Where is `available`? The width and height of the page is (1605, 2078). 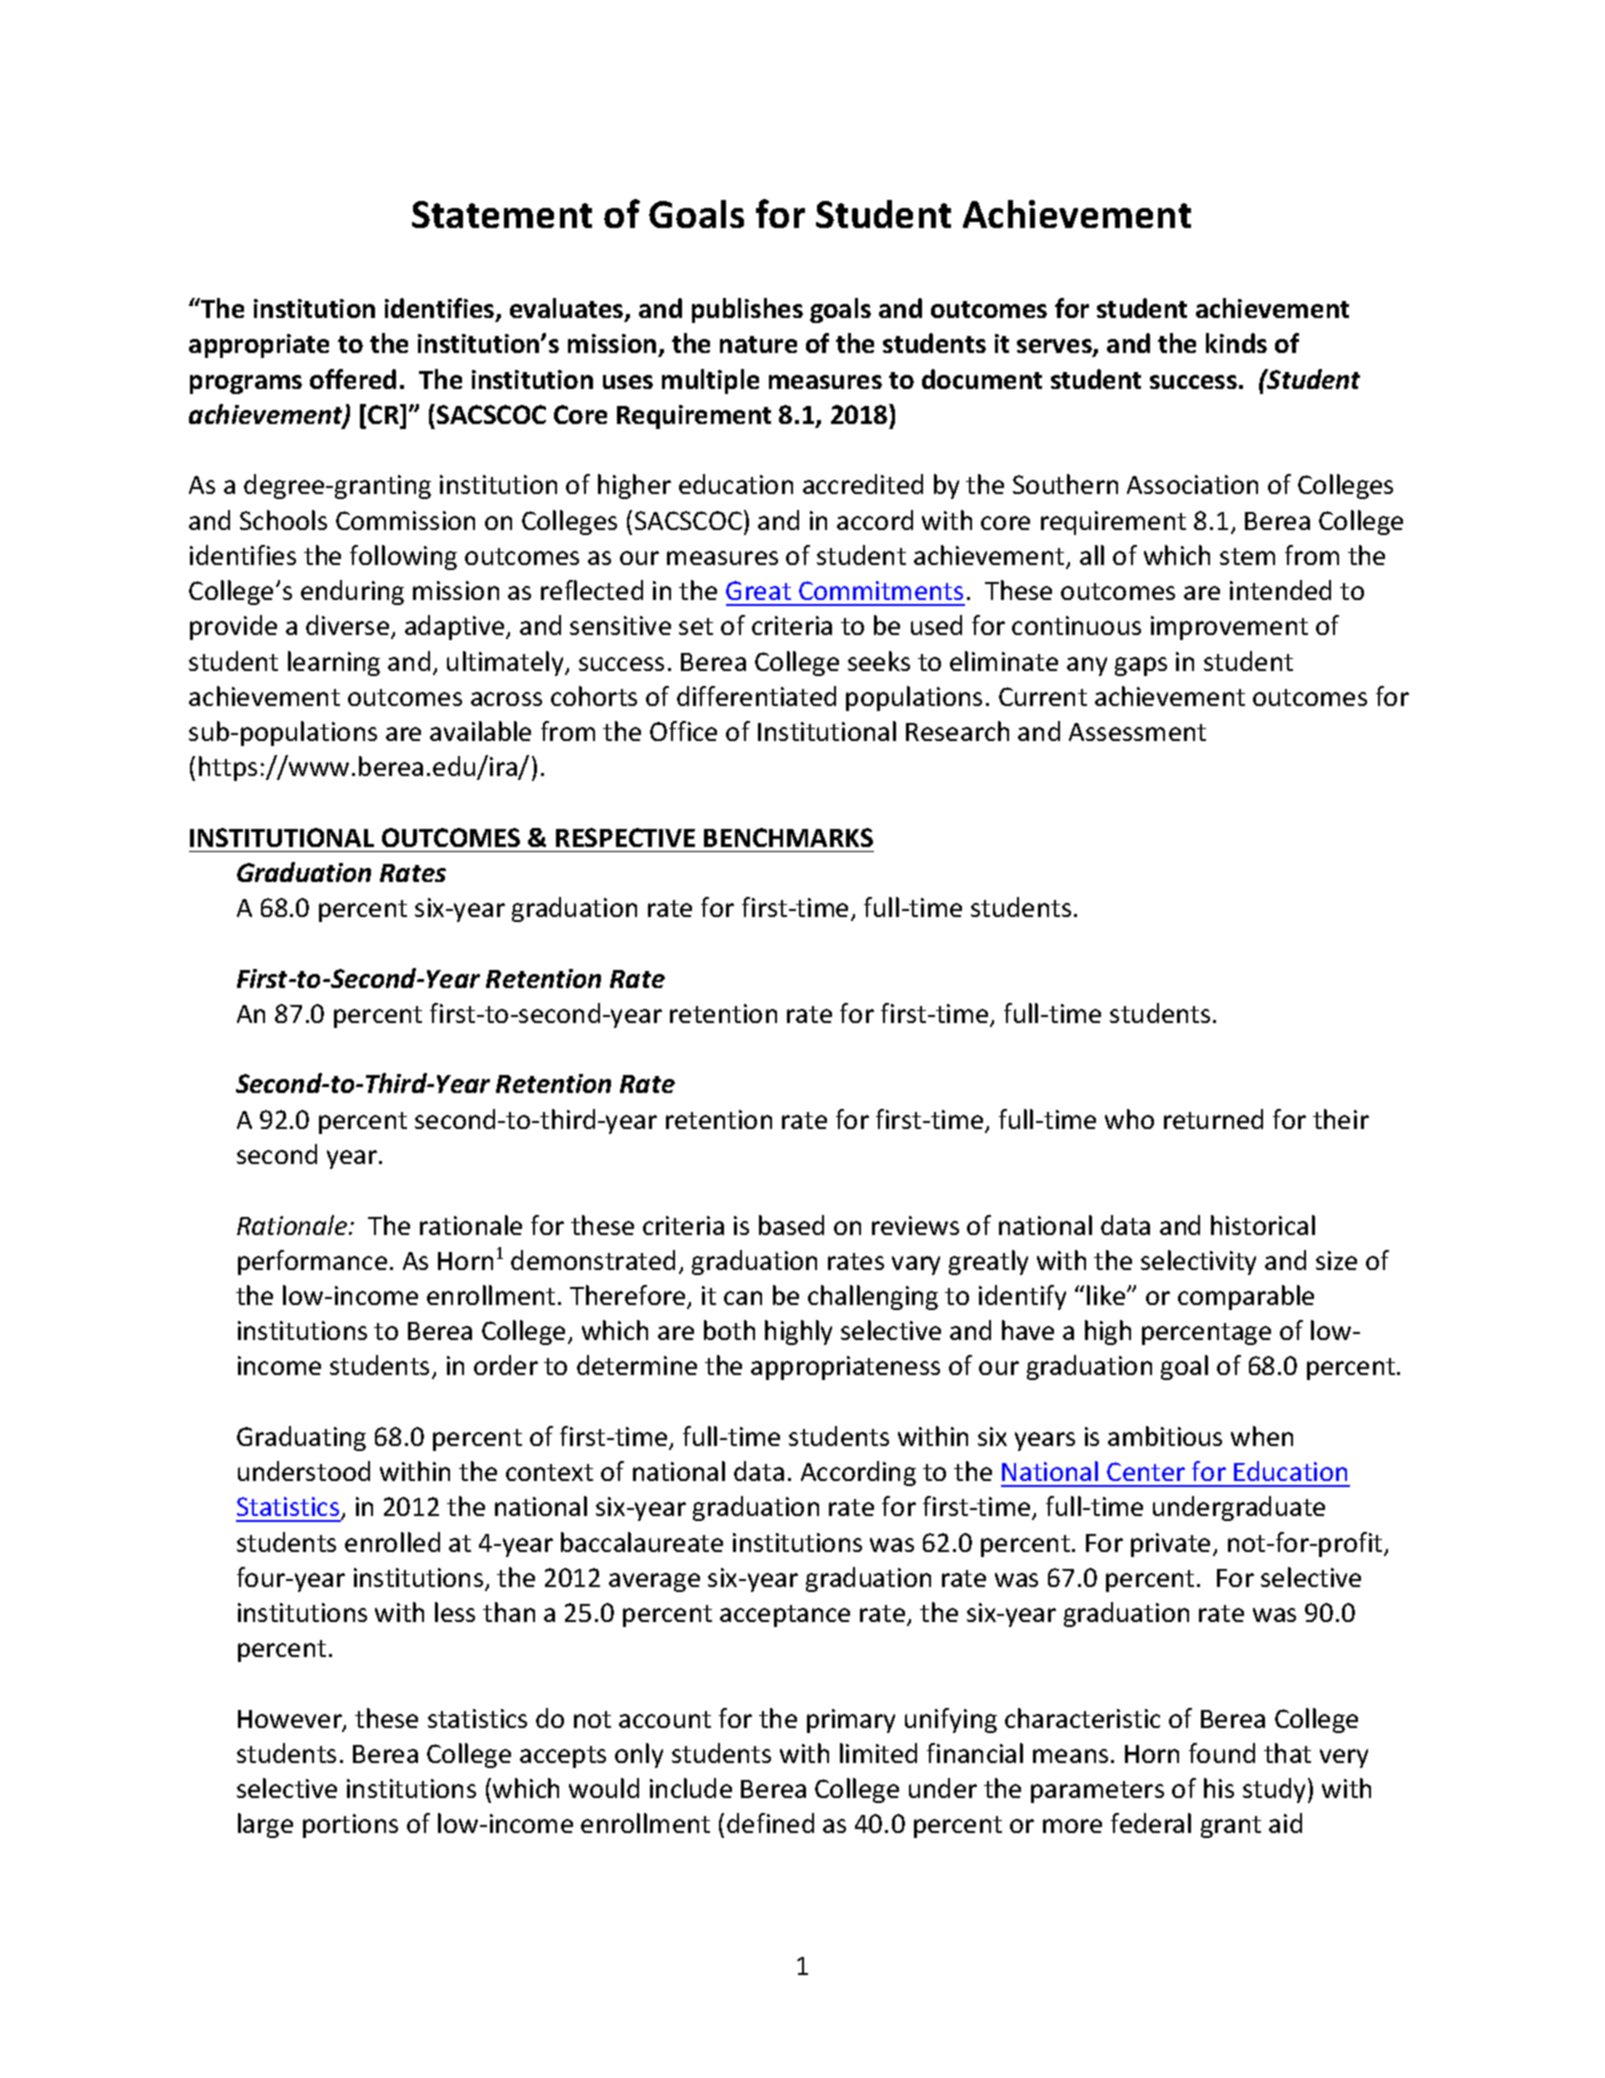 available is located at coordinates (480, 731).
